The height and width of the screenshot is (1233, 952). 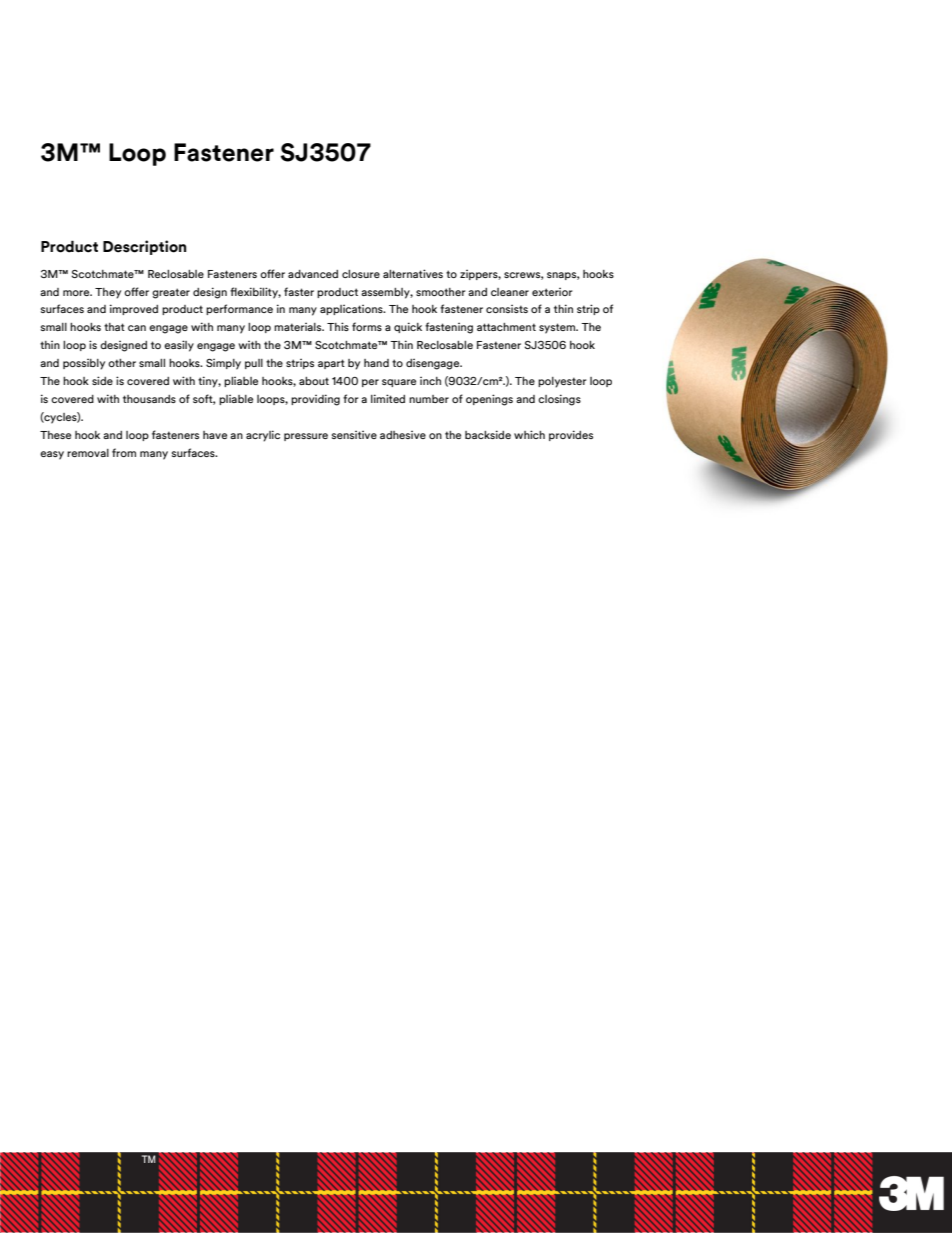 I want to click on applications, so click(x=352, y=309).
